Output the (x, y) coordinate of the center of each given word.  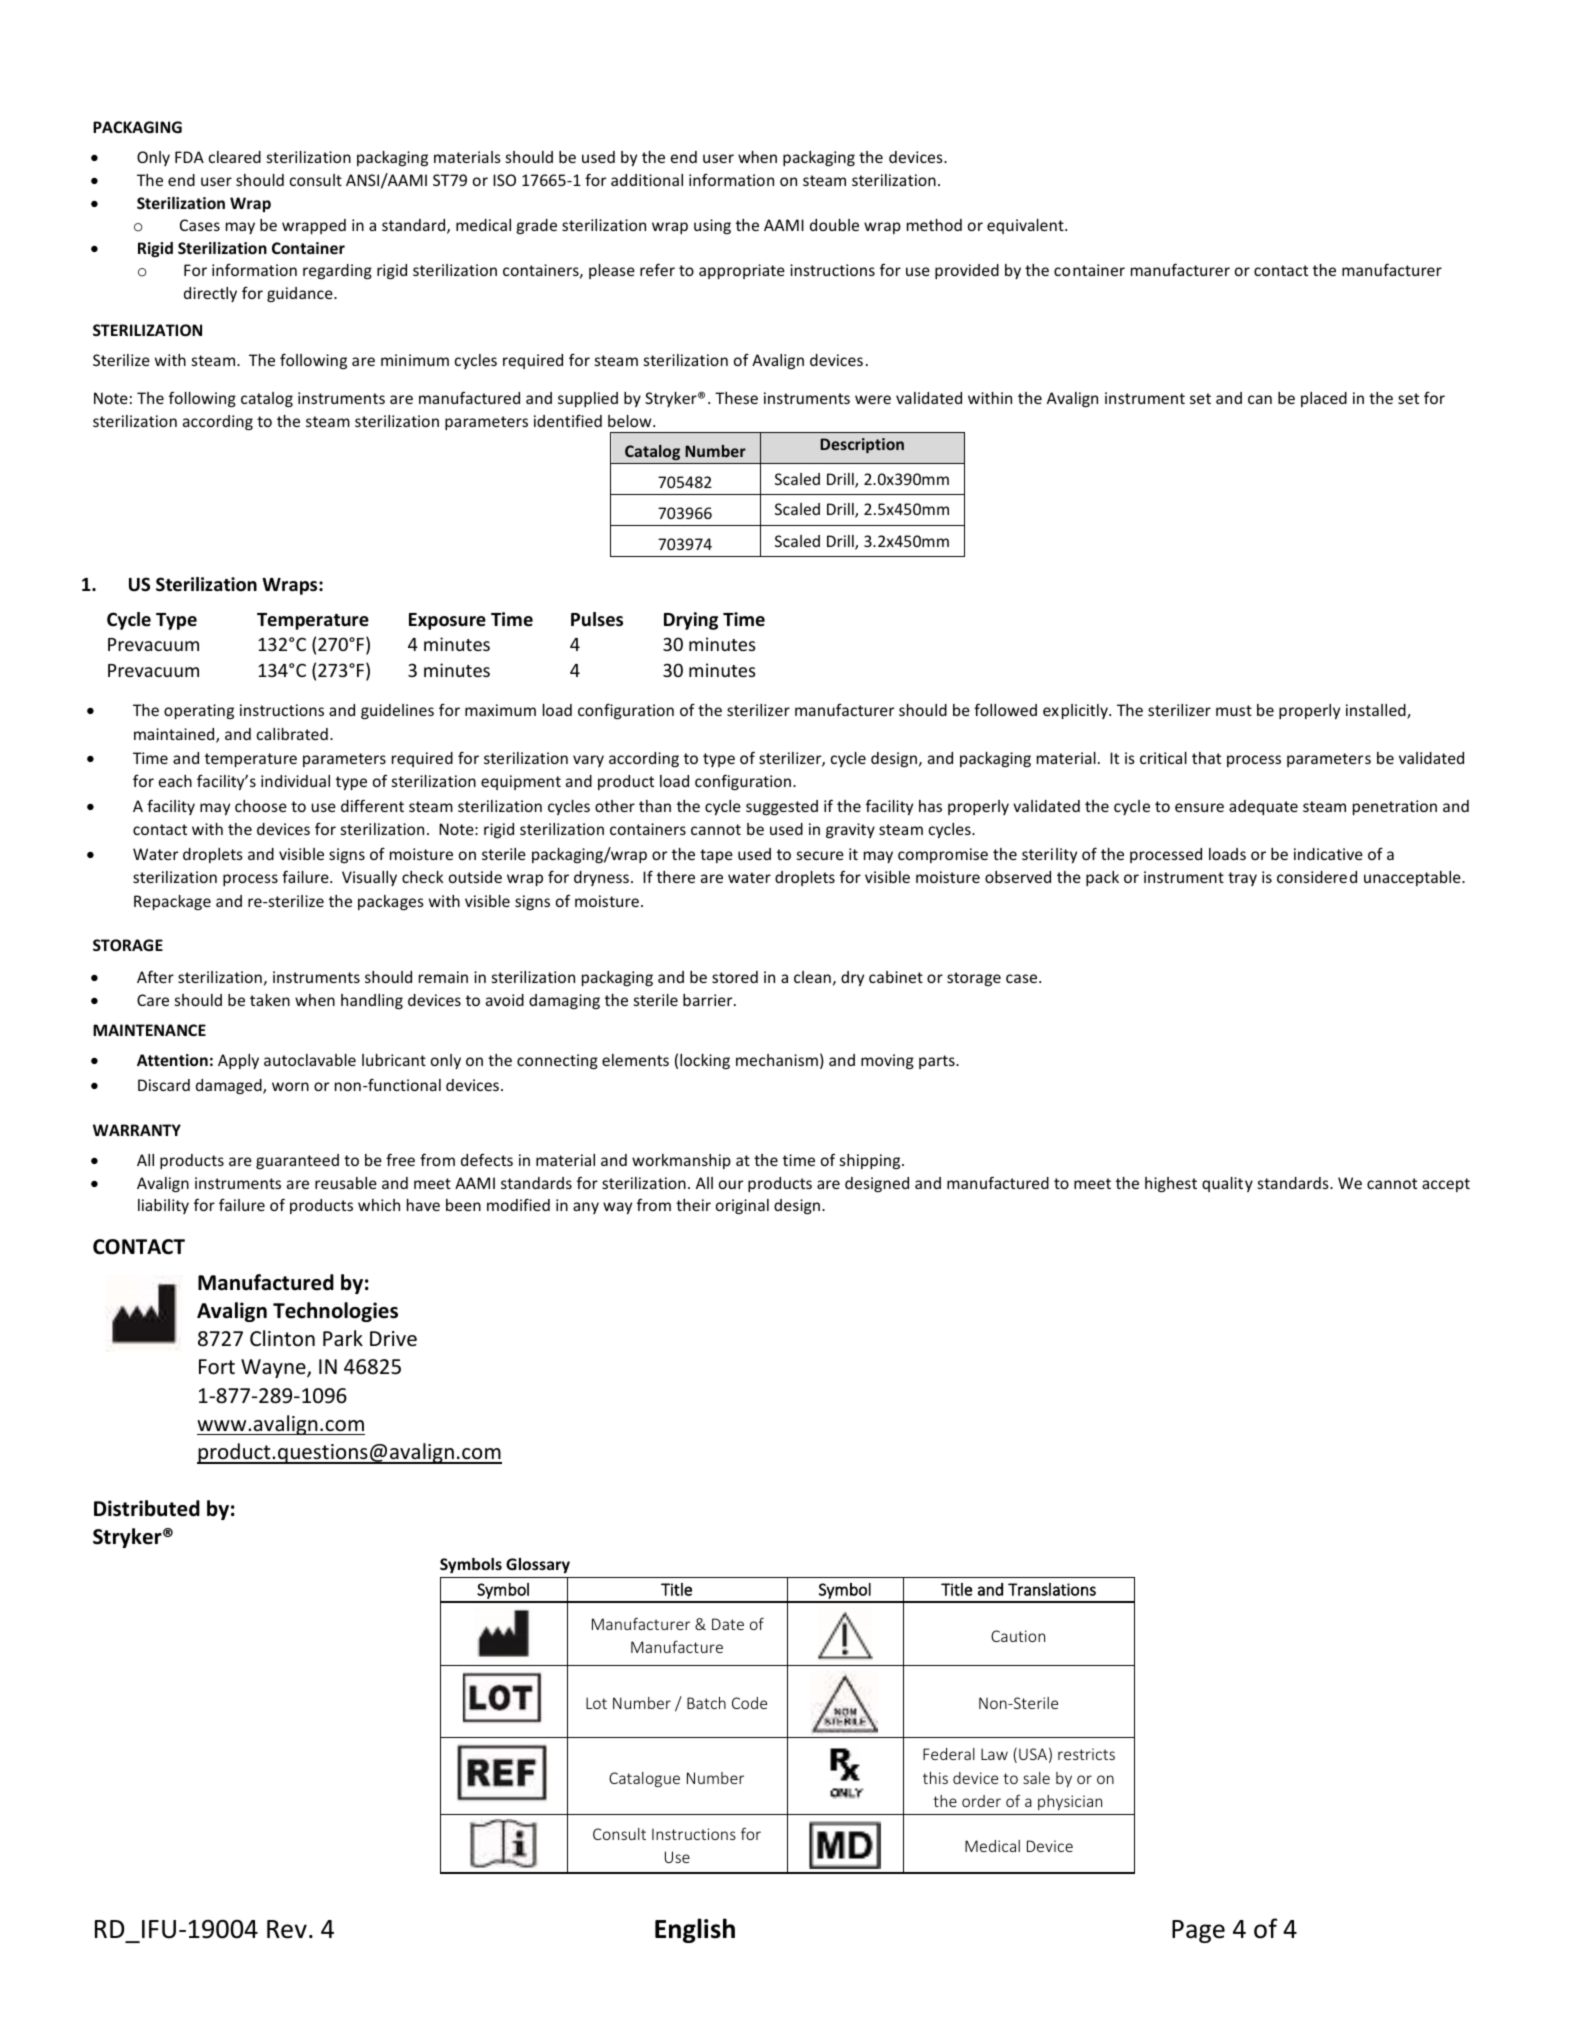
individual (295, 781)
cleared (235, 157)
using (712, 226)
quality (1227, 1184)
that (1206, 758)
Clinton (282, 1338)
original (742, 1206)
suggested (782, 807)
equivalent (1026, 226)
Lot (596, 1703)
